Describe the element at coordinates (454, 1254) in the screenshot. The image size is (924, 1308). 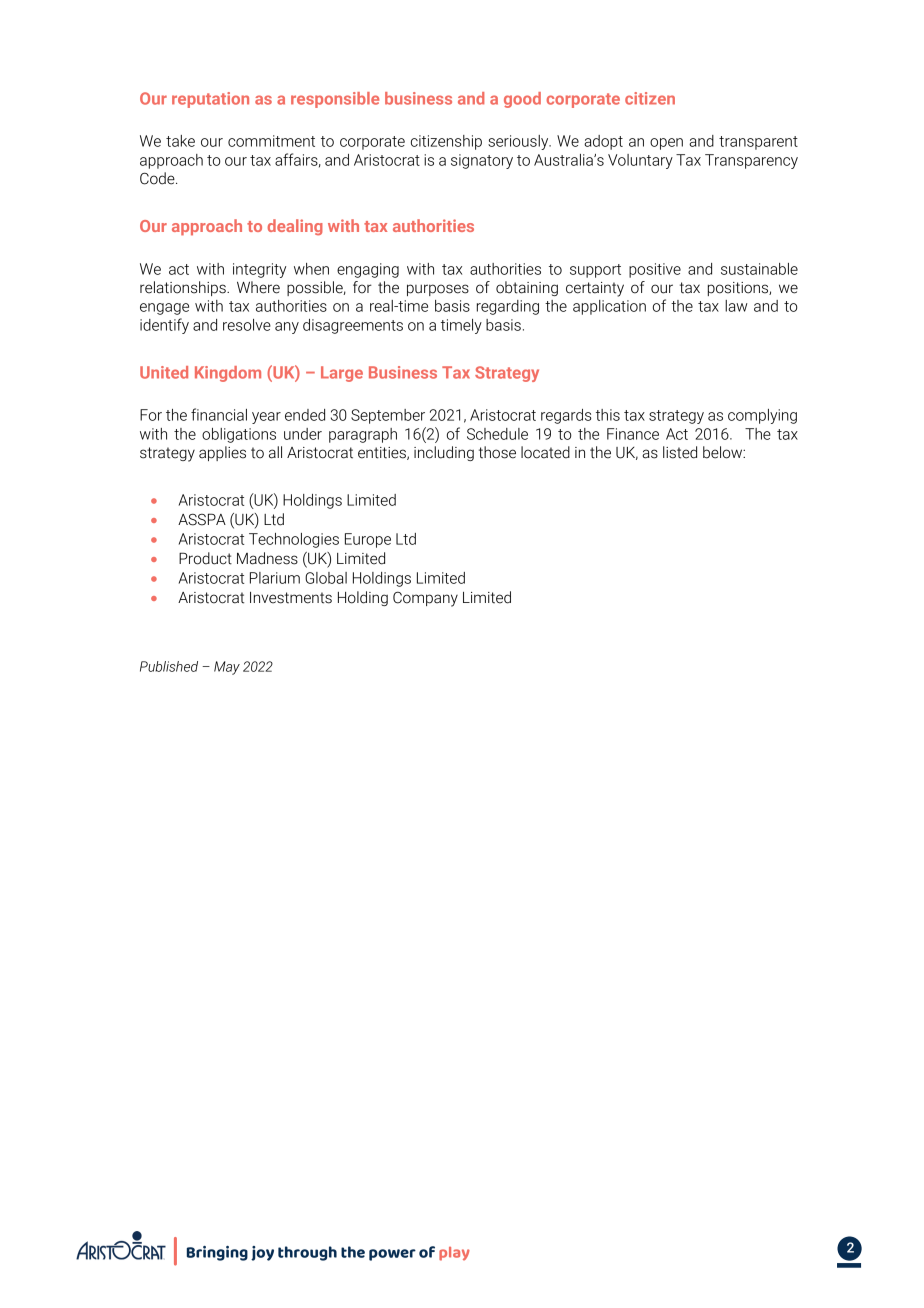
I see `play` at that location.
